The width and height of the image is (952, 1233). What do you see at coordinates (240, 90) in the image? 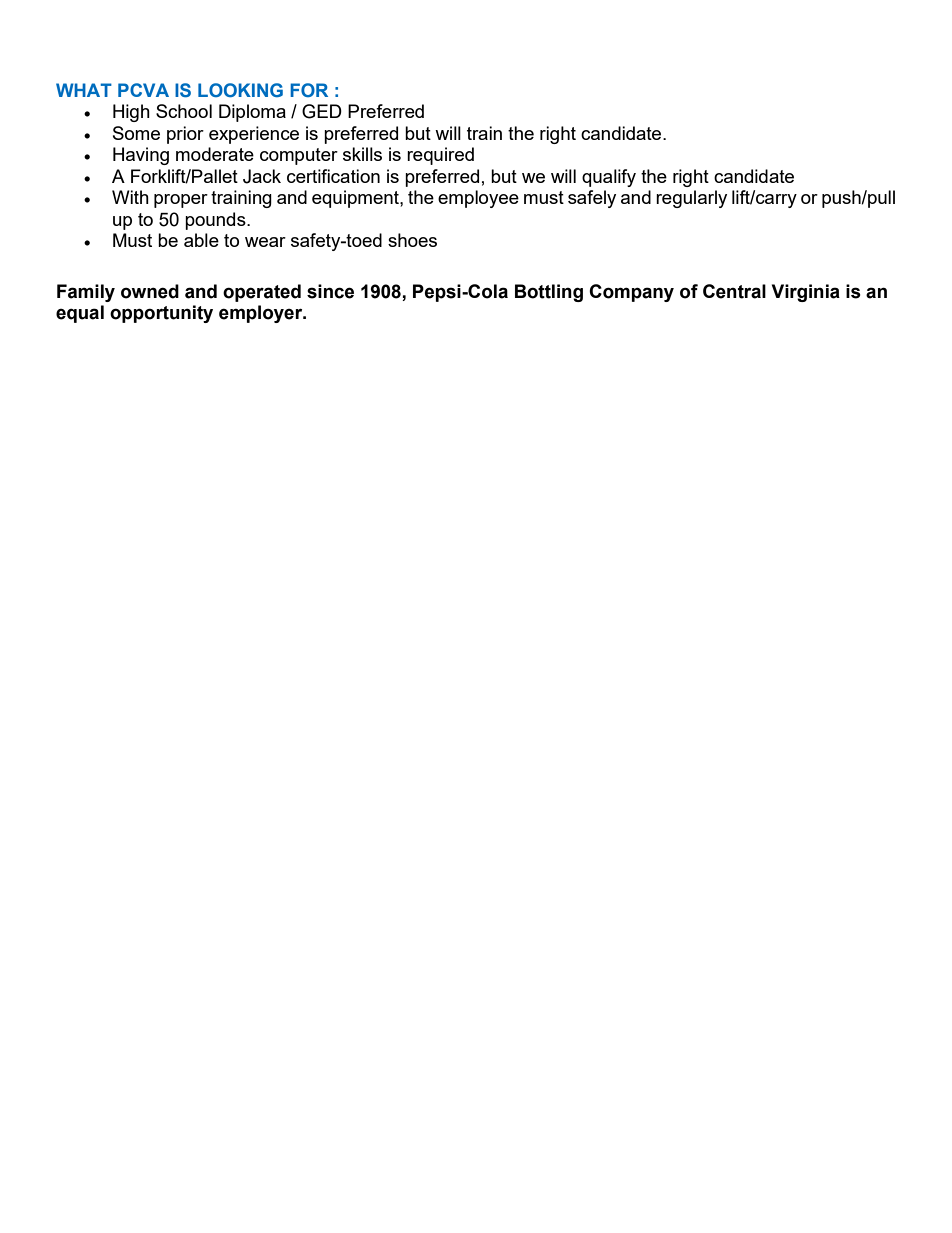
I see `LOOKING` at bounding box center [240, 90].
